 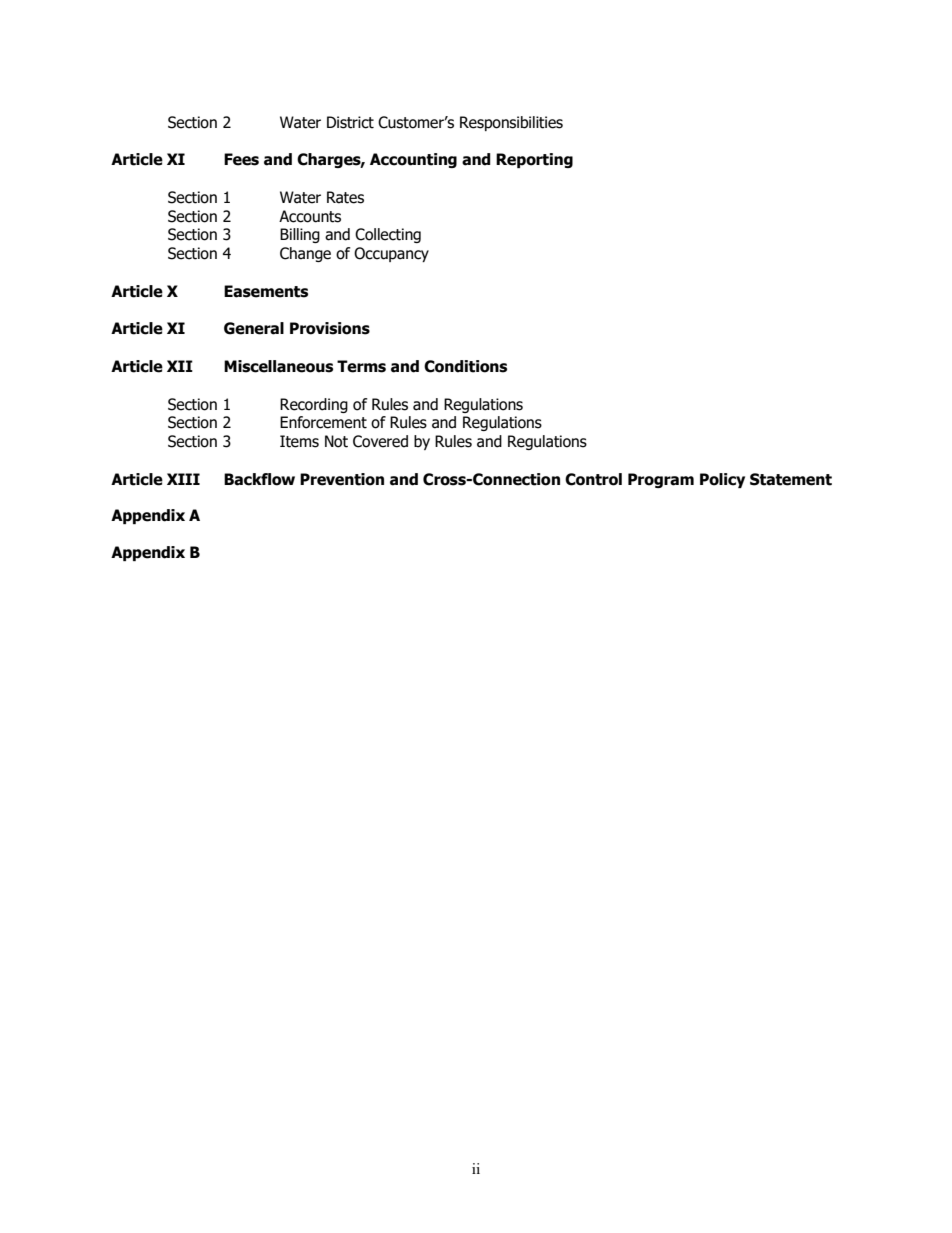 What do you see at coordinates (534, 160) in the page?
I see `Reporting` at bounding box center [534, 160].
